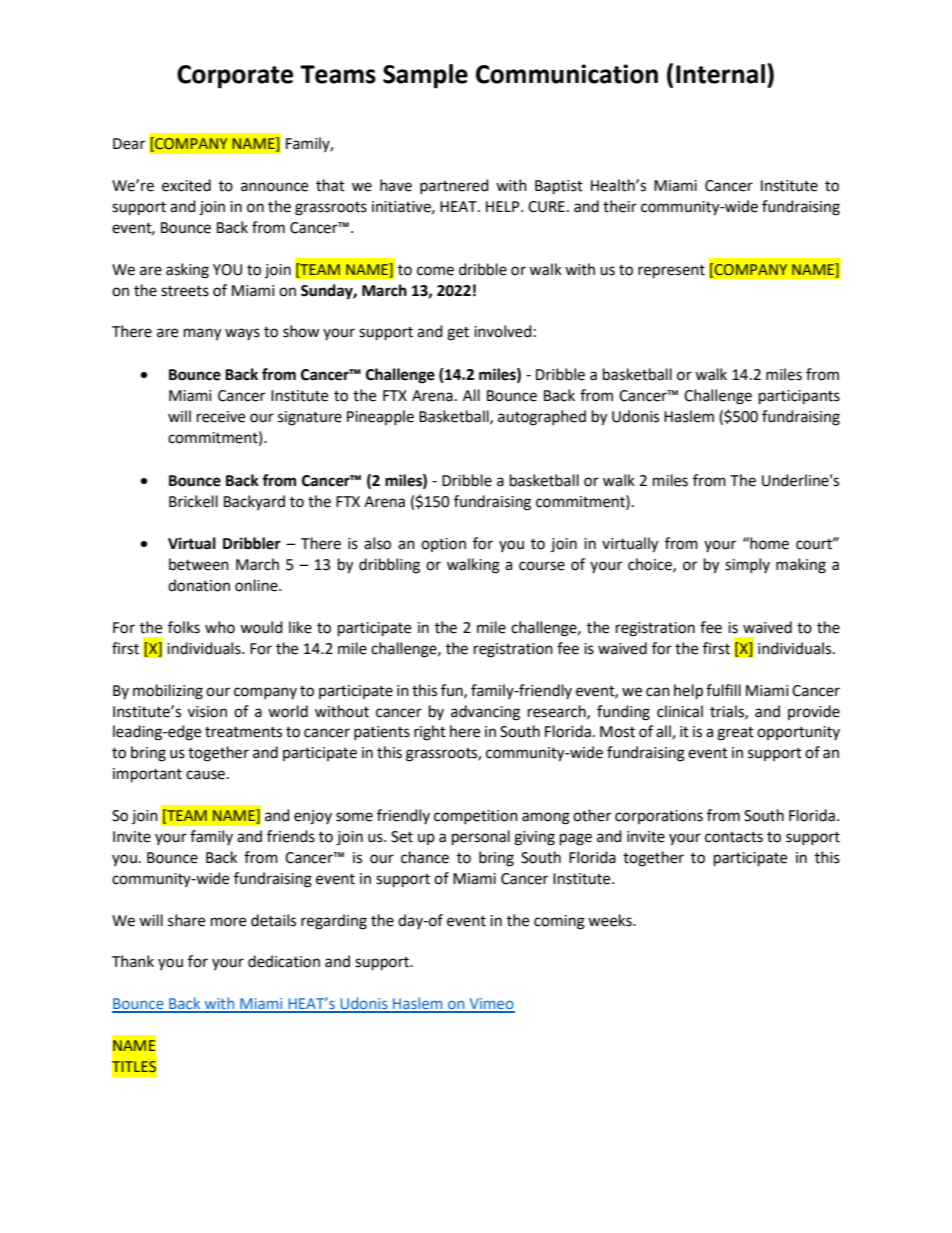  Describe the element at coordinates (485, 713) in the screenshot. I see `advancing` at that location.
